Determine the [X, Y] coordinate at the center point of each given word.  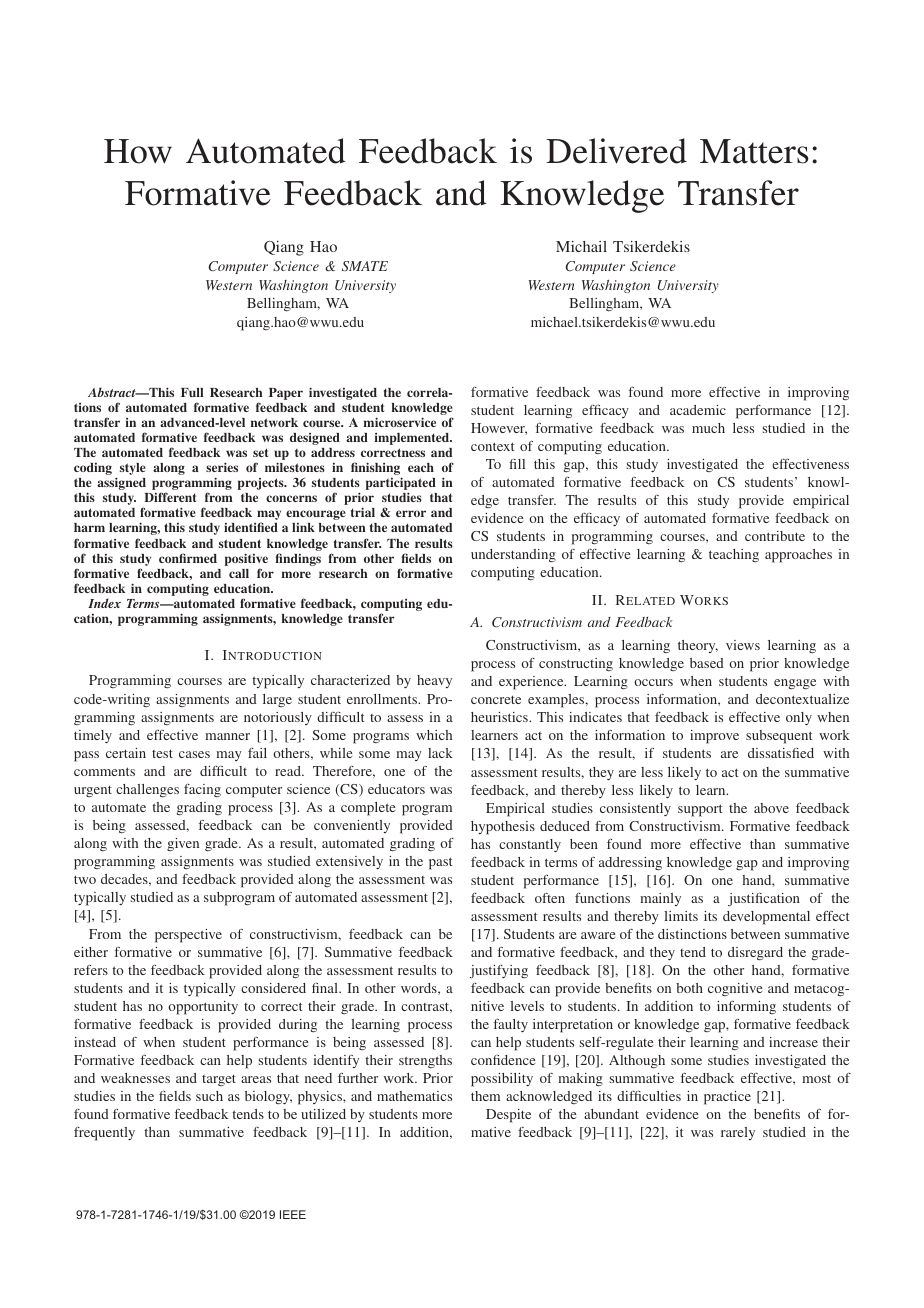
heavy [434, 681]
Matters [754, 151]
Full [192, 392]
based [707, 663]
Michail [581, 246]
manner [227, 736]
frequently [104, 1134]
